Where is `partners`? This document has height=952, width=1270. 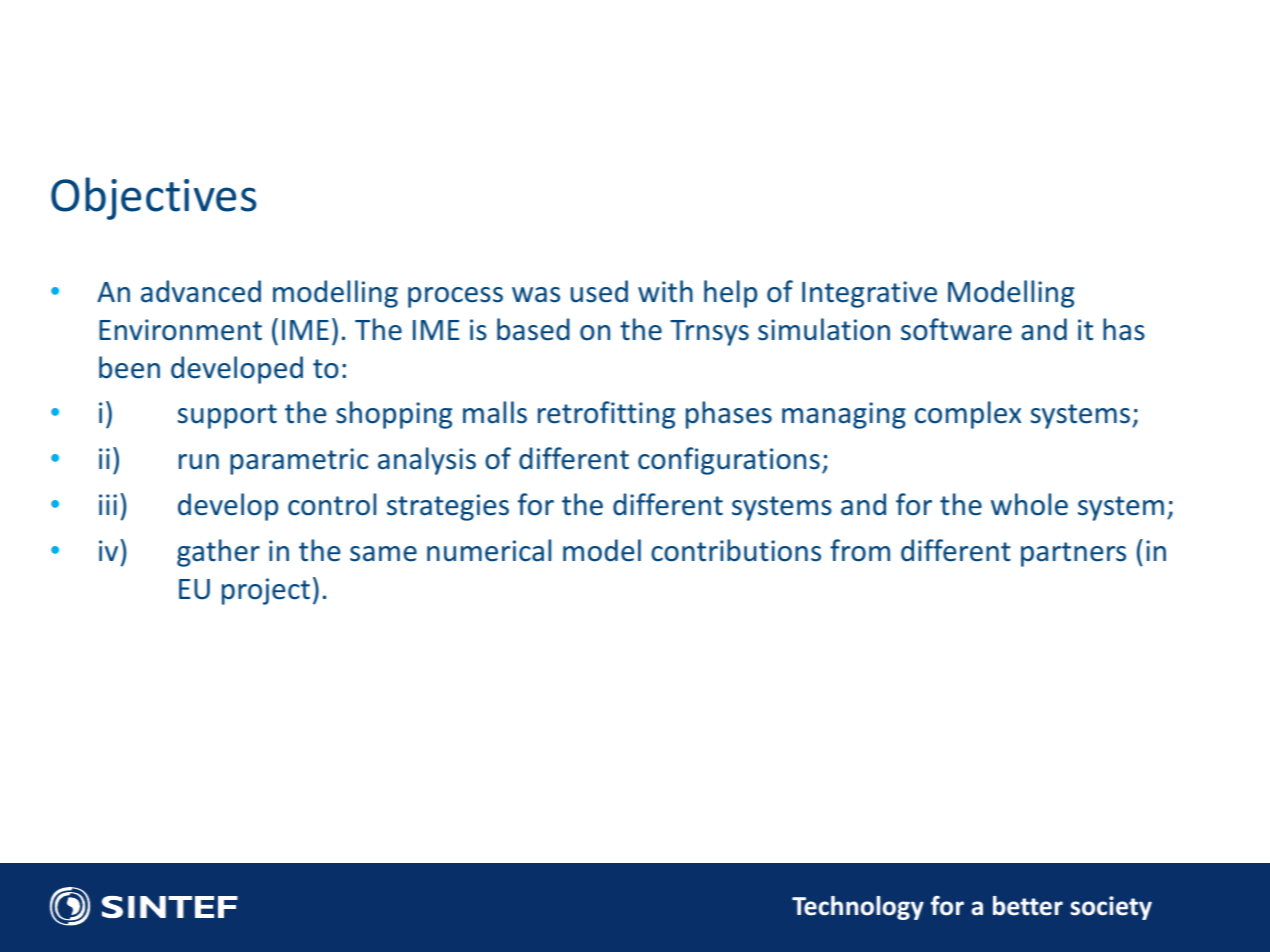 partners is located at coordinates (1073, 554).
